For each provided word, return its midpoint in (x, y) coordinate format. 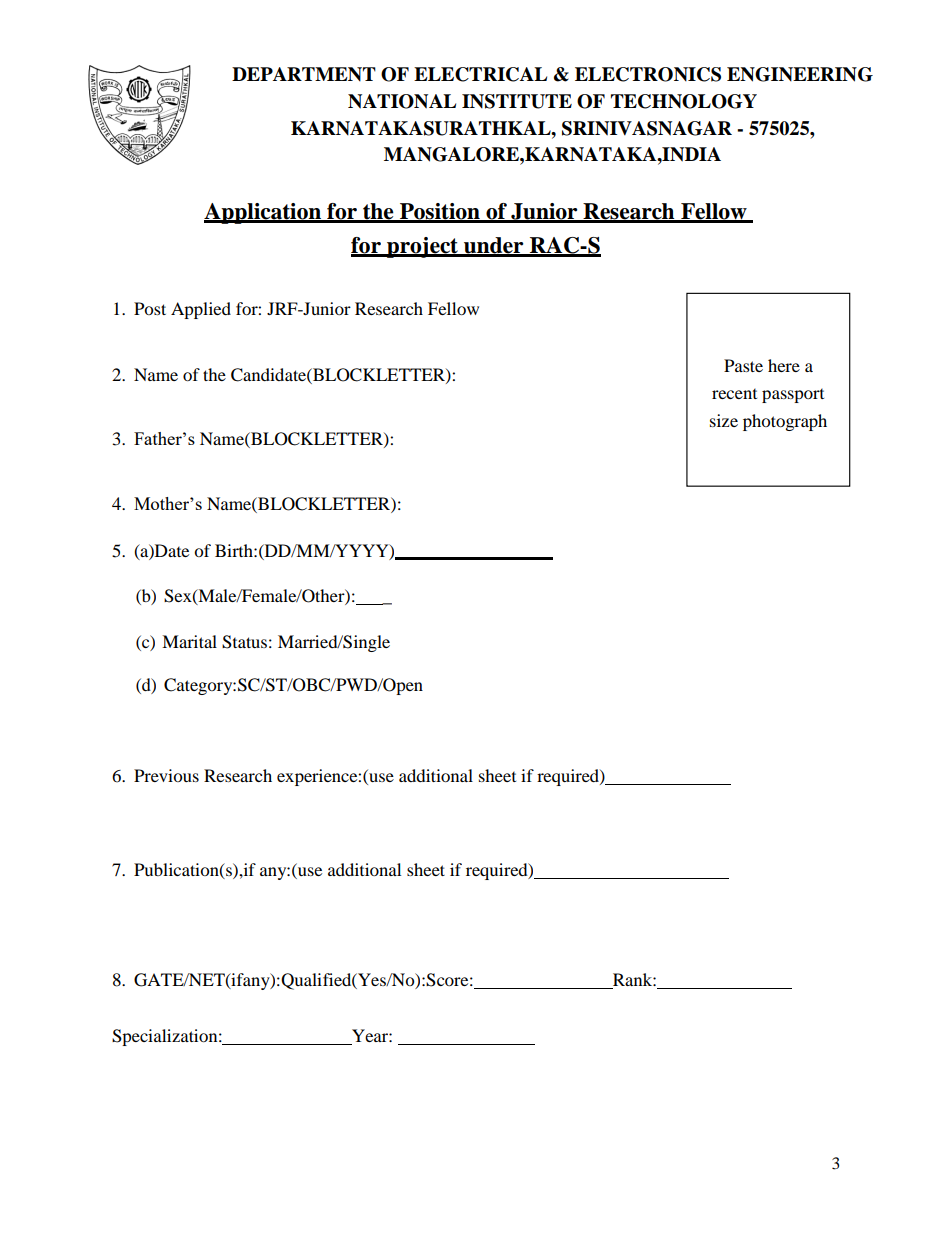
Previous (166, 775)
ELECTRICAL (480, 74)
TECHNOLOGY (684, 101)
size (724, 420)
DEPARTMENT (304, 74)
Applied (201, 310)
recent (734, 394)
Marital (189, 641)
